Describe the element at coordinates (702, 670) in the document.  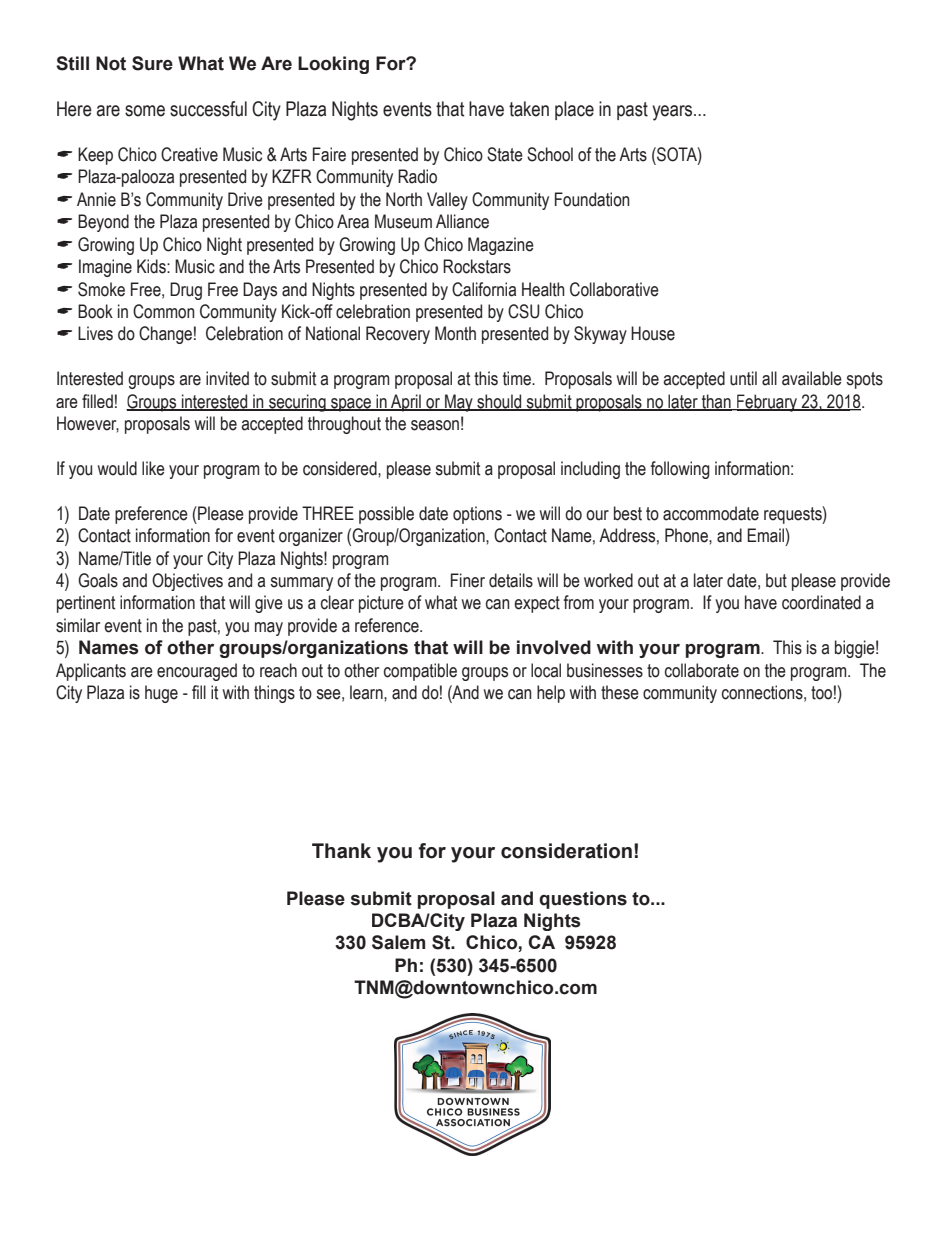
I see `collaborate` at that location.
